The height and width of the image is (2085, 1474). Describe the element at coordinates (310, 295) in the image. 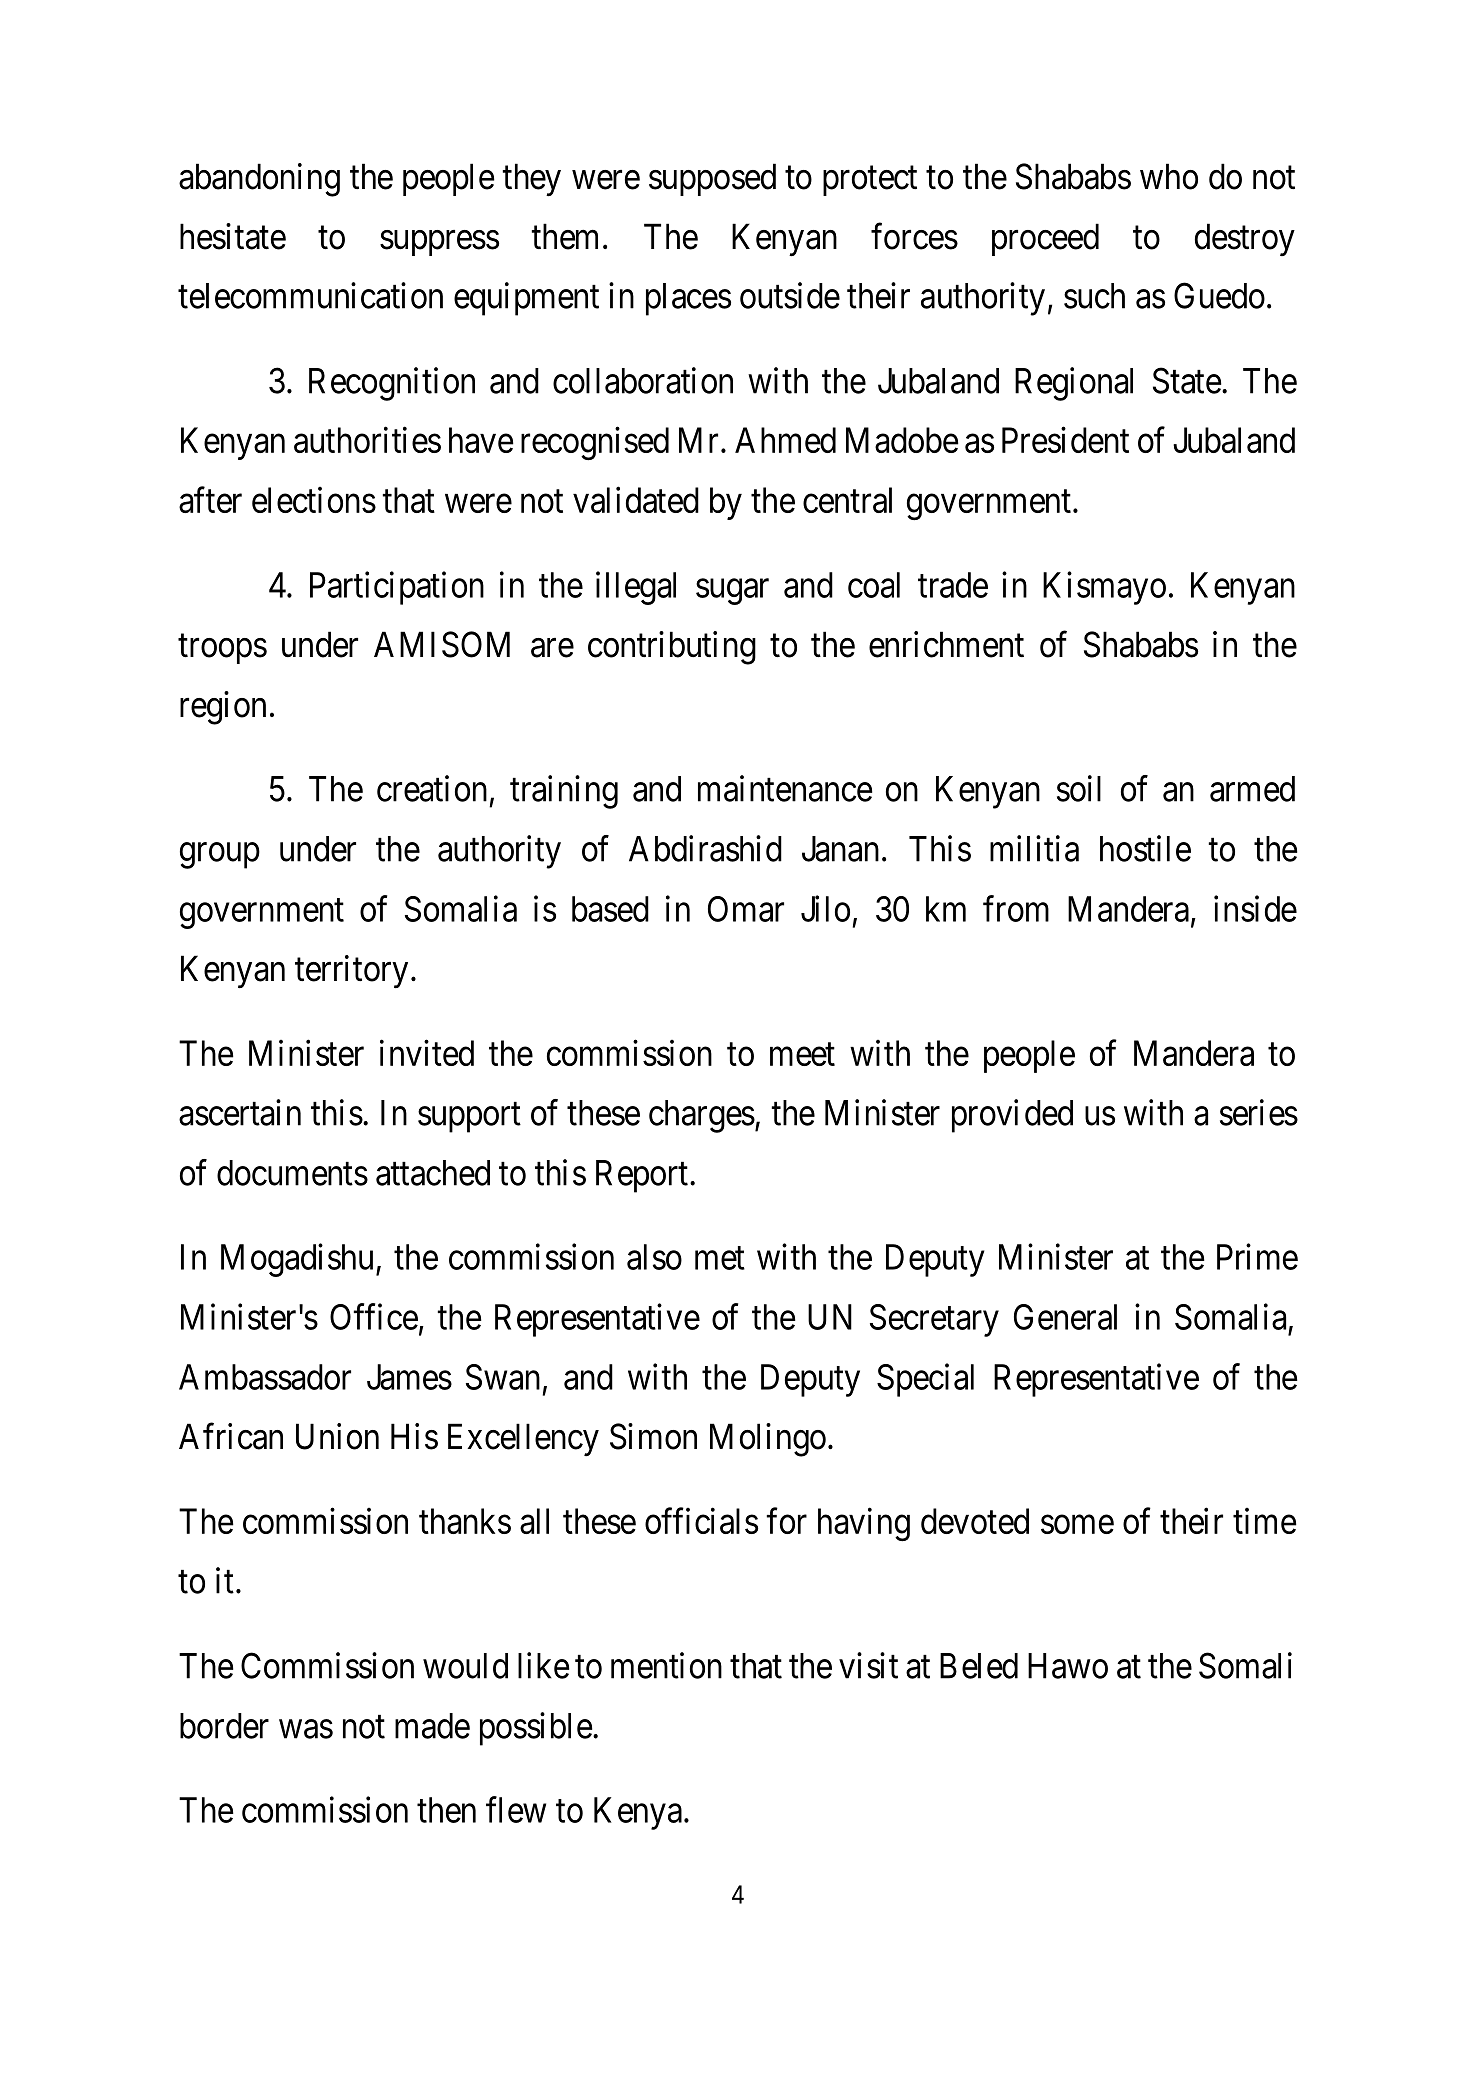

I see `telecommunication` at that location.
